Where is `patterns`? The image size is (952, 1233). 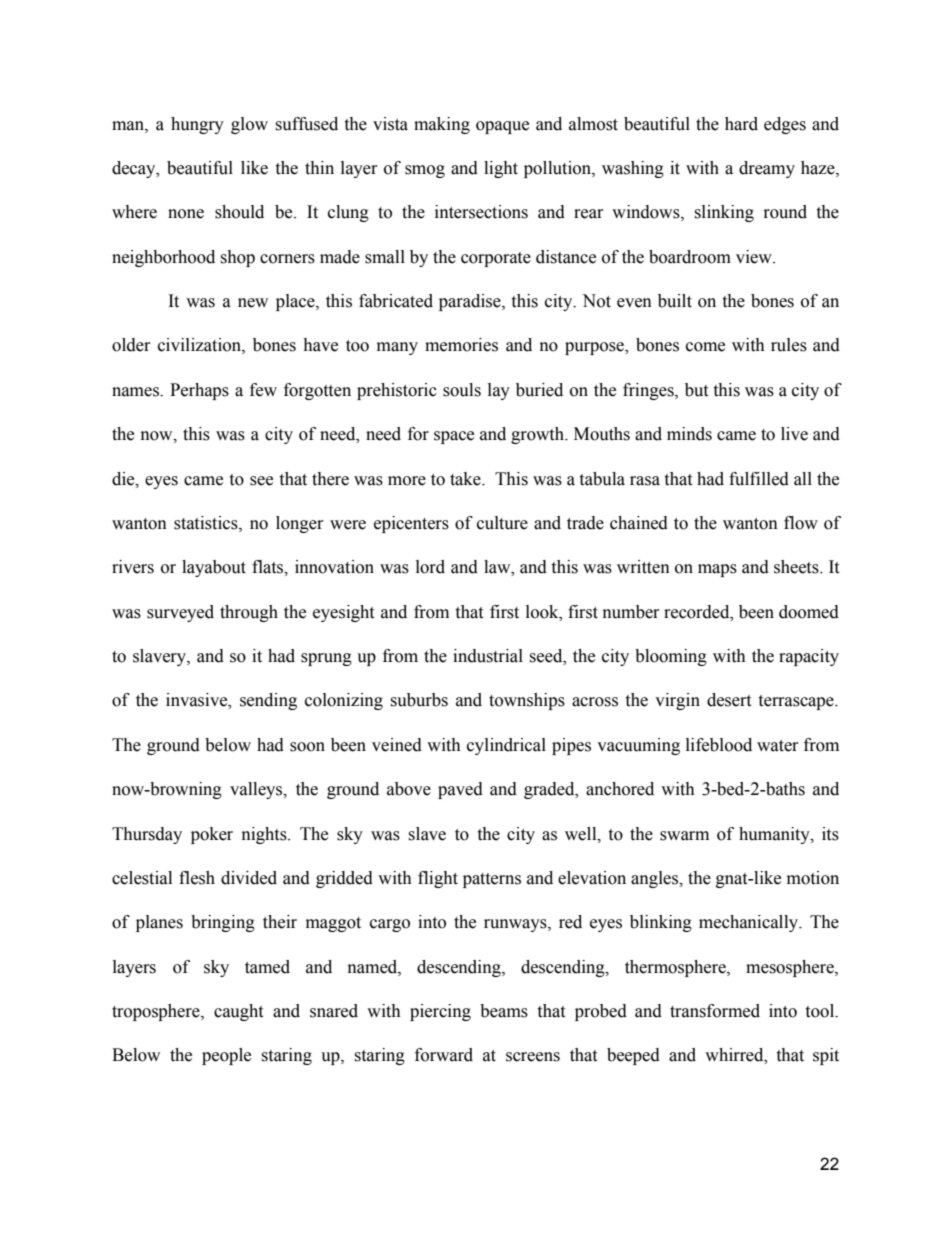
patterns is located at coordinates (492, 880).
